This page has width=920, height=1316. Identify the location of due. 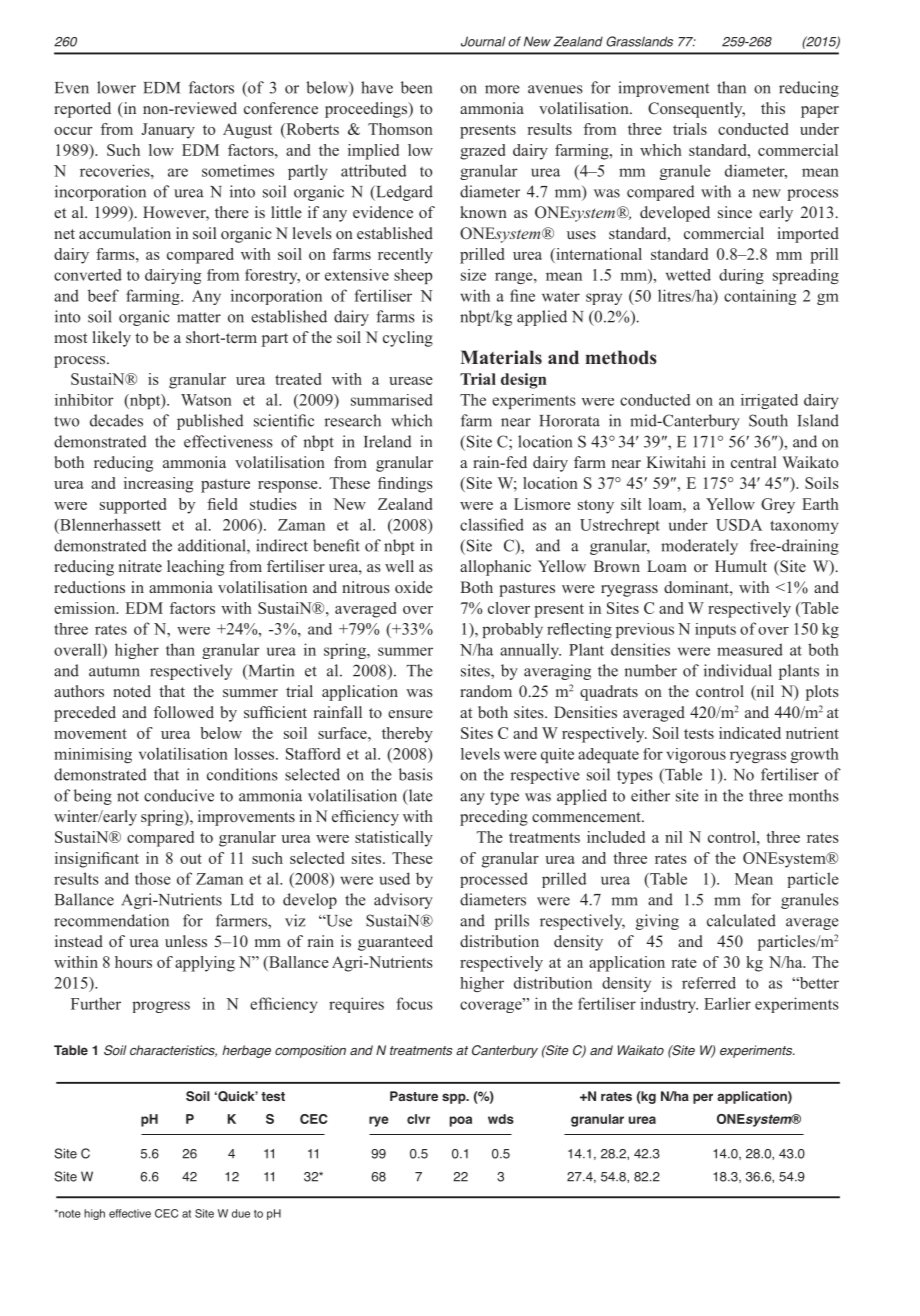
(241, 1213).
